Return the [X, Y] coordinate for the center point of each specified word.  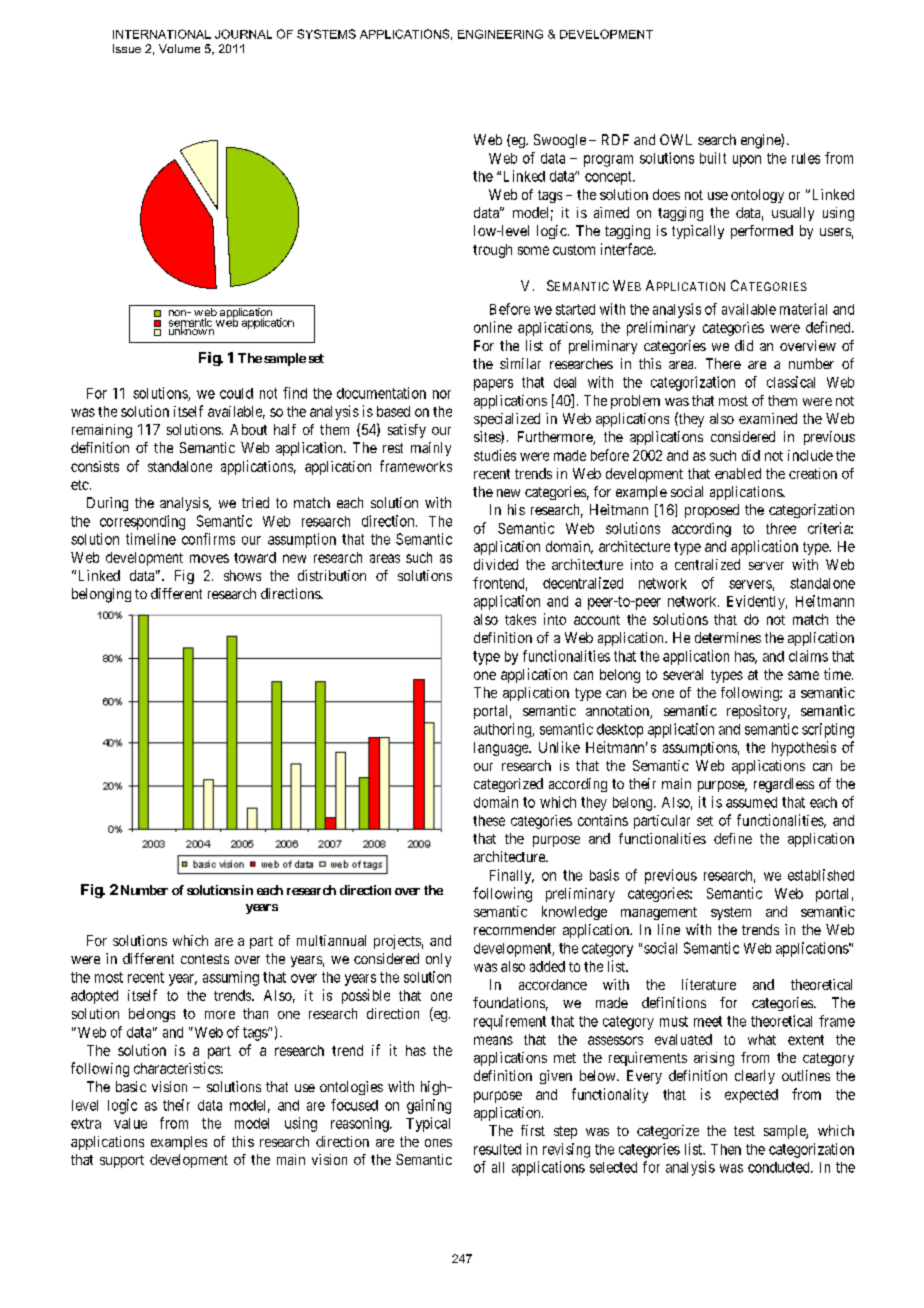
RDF [615, 139]
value [130, 1123]
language [502, 749]
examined [768, 418]
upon [747, 161]
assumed [751, 802]
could [236, 393]
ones [438, 1143]
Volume [179, 48]
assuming [231, 978]
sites [488, 437]
